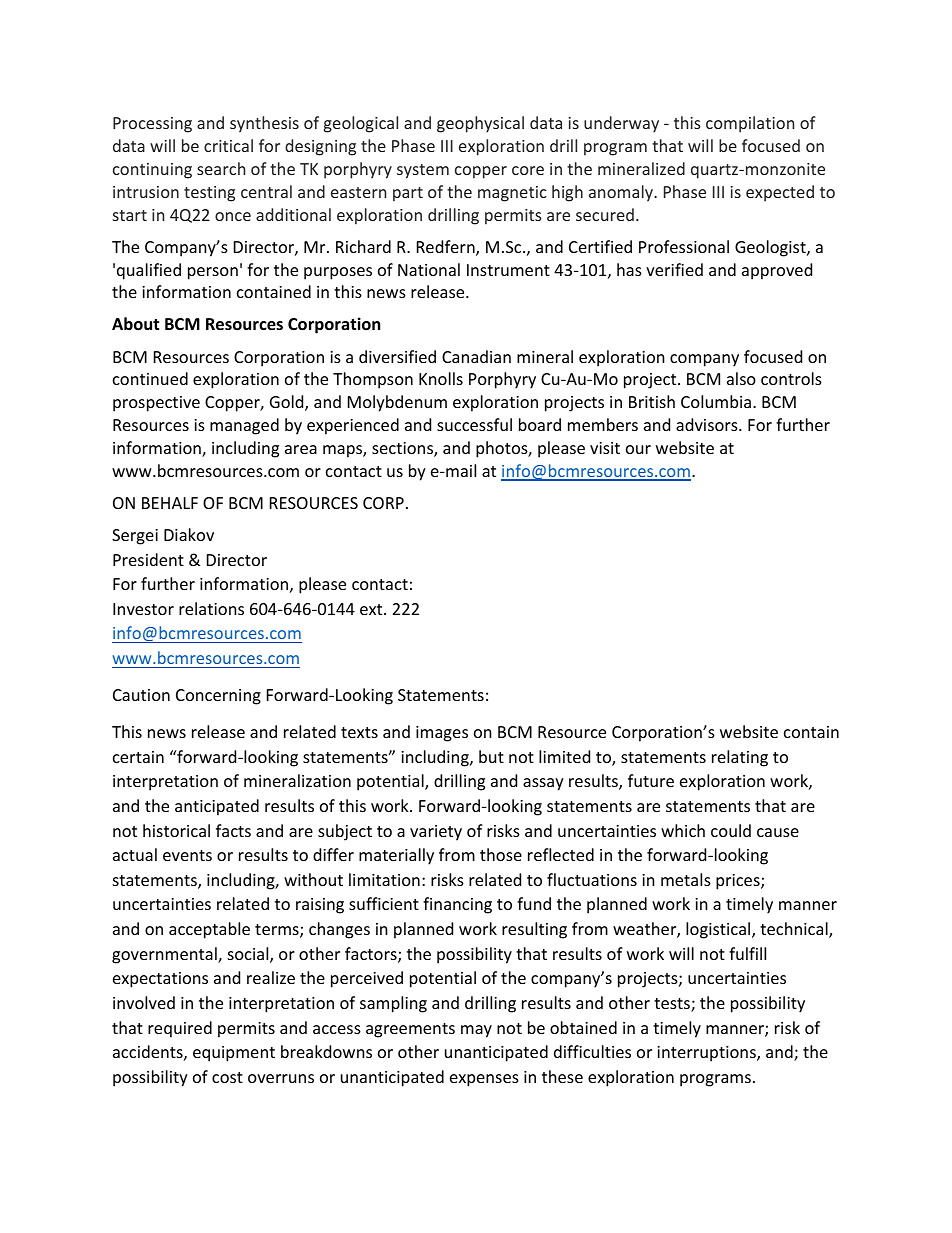  What do you see at coordinates (707, 1054) in the screenshot?
I see `interruptions` at bounding box center [707, 1054].
